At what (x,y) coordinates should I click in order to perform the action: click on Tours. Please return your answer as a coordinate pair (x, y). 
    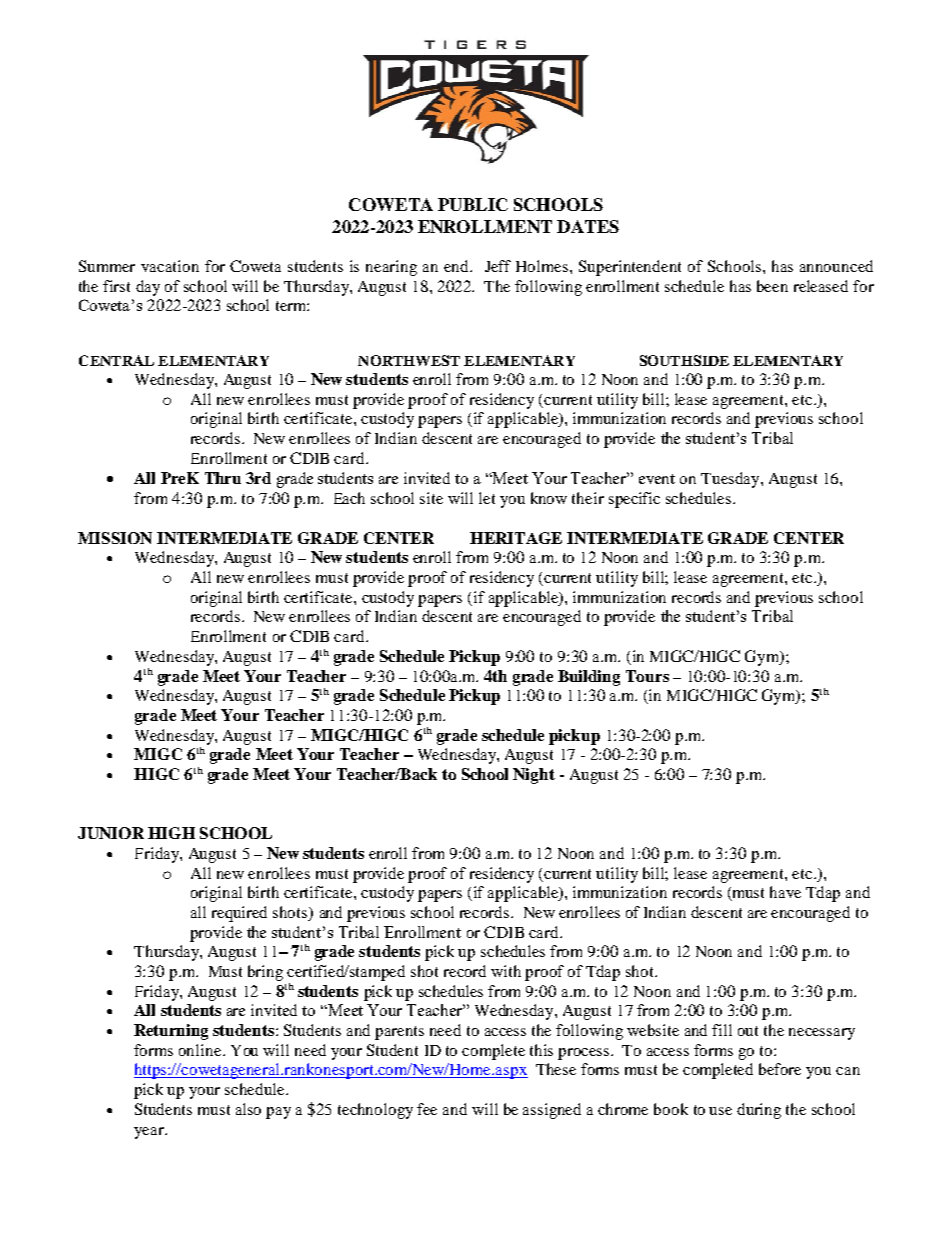
    Looking at the image, I should click on (647, 676).
